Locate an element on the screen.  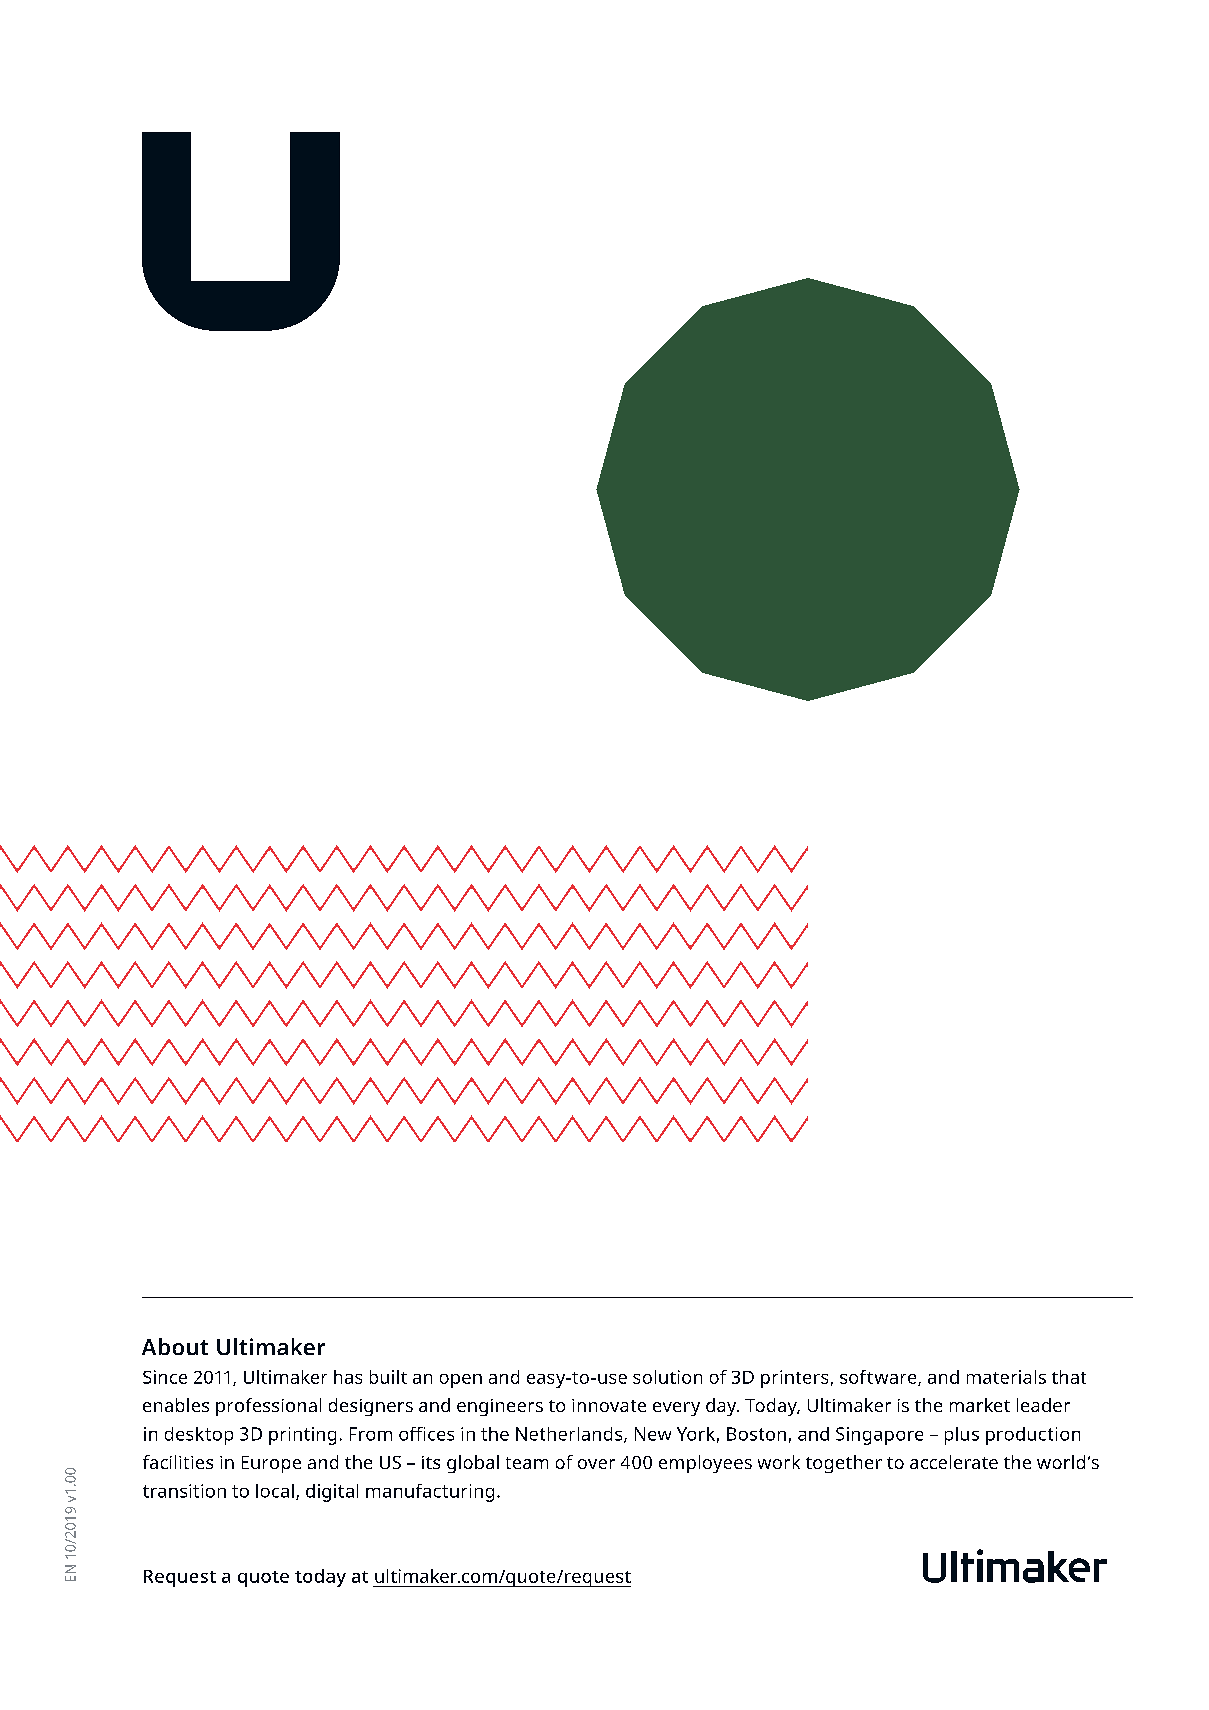
solution is located at coordinates (667, 1377).
